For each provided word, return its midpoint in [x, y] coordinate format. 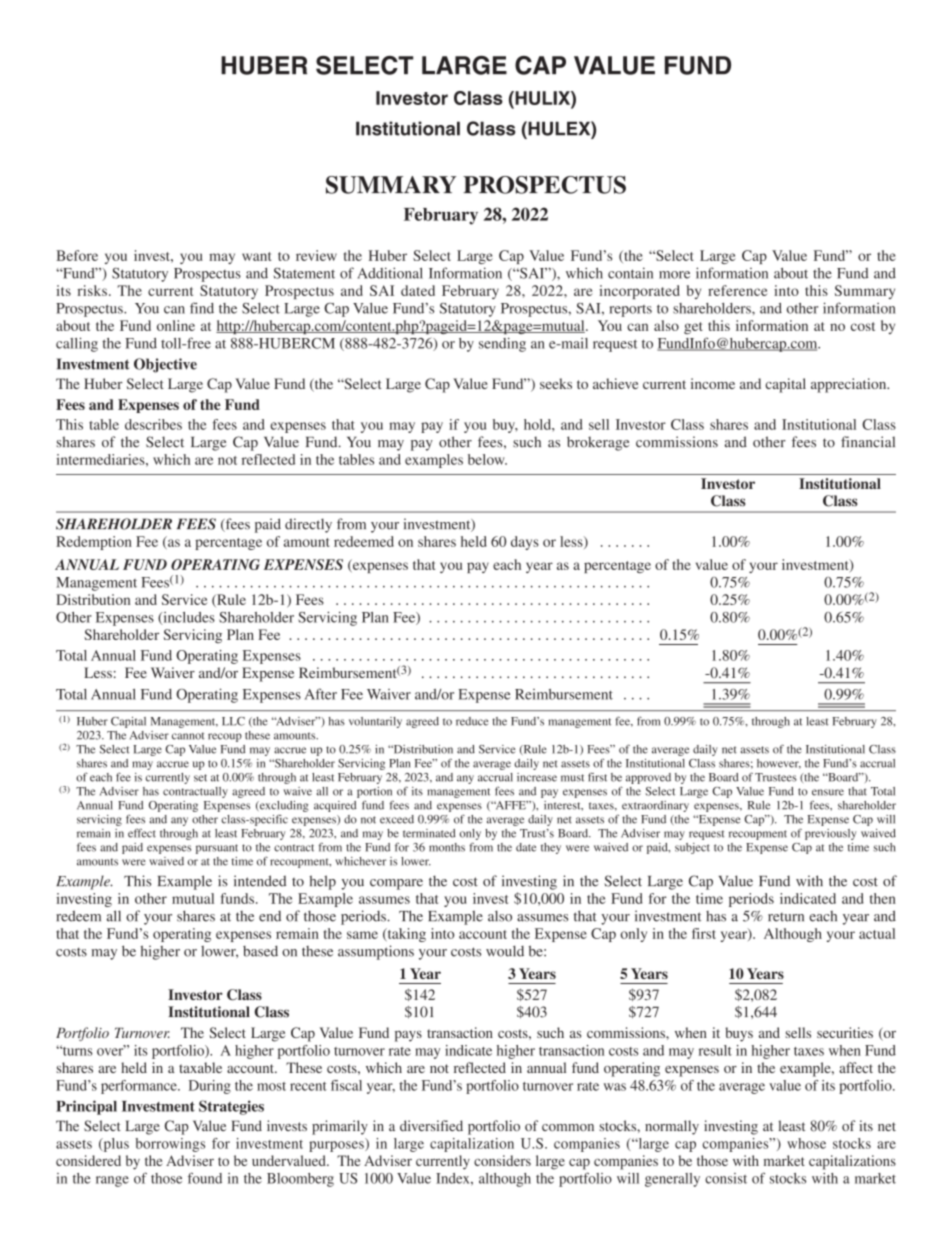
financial [868, 442]
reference [738, 290]
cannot [188, 736]
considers [502, 1160]
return [786, 917]
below [487, 459]
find [202, 308]
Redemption [94, 543]
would [505, 951]
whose [806, 1143]
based [260, 951]
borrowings [170, 1145]
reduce [472, 721]
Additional [390, 273]
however [779, 764]
